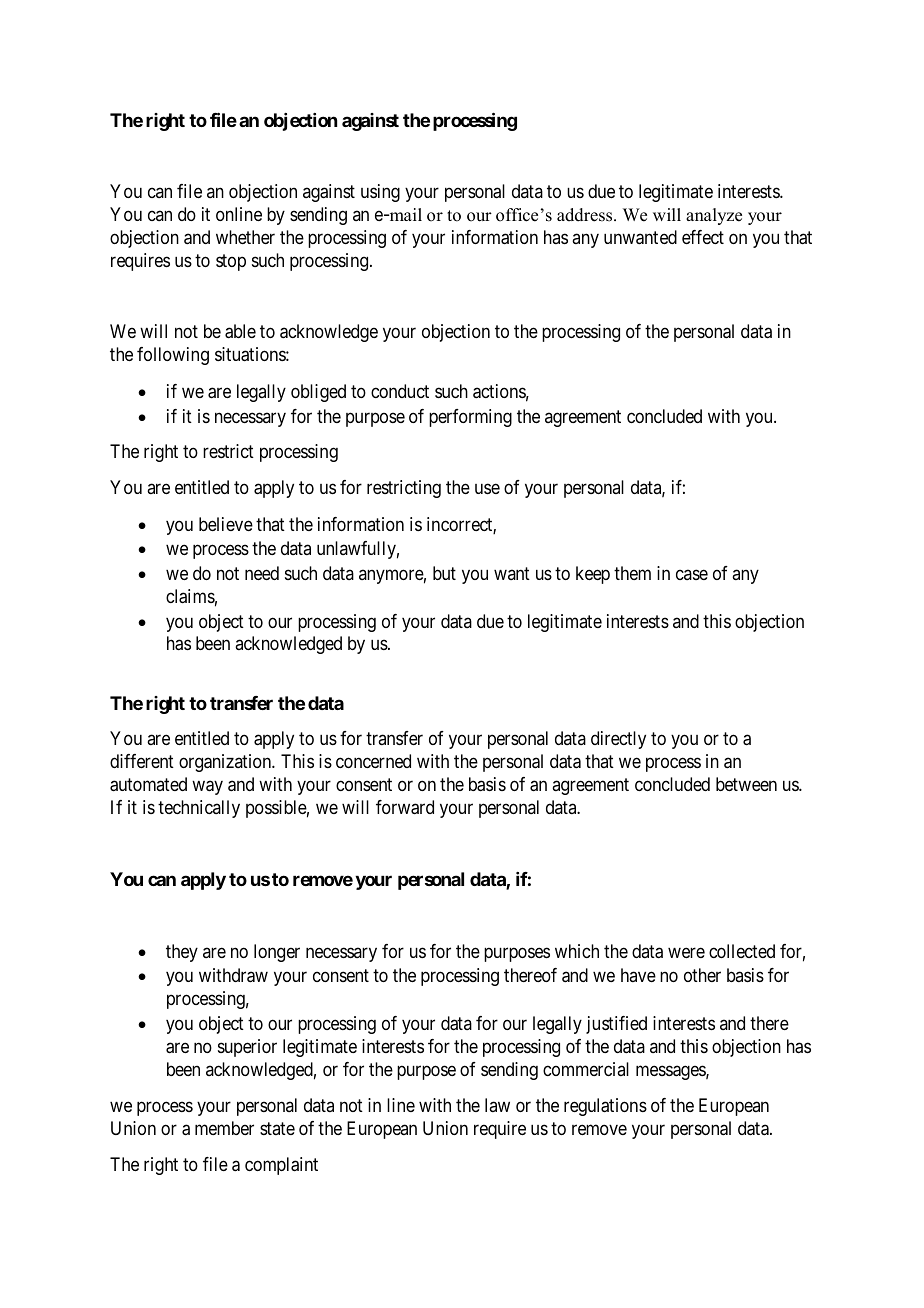 Image resolution: width=924 pixels, height=1308 pixels. I want to click on directly, so click(618, 740).
